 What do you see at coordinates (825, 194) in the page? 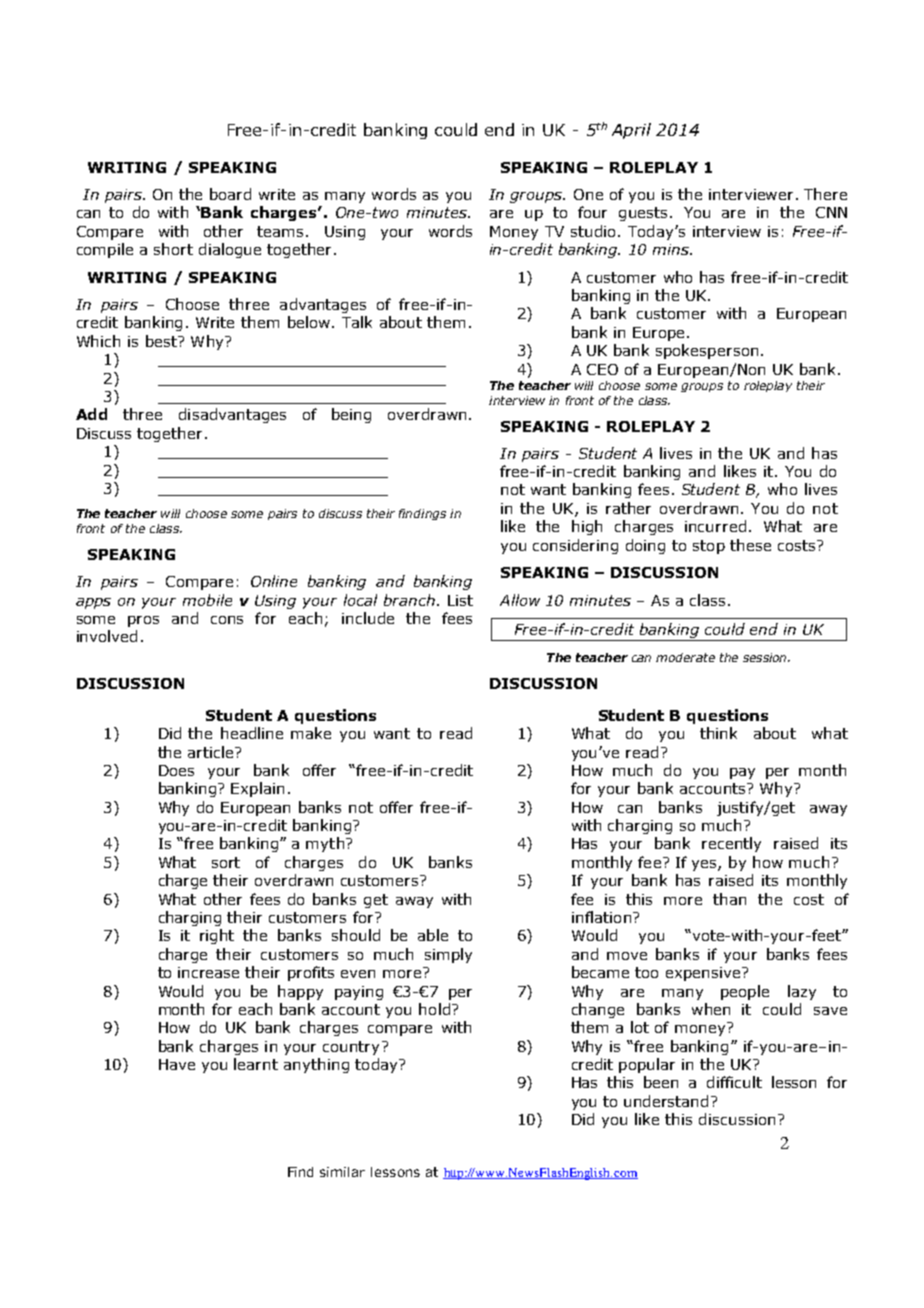
I see `There` at bounding box center [825, 194].
